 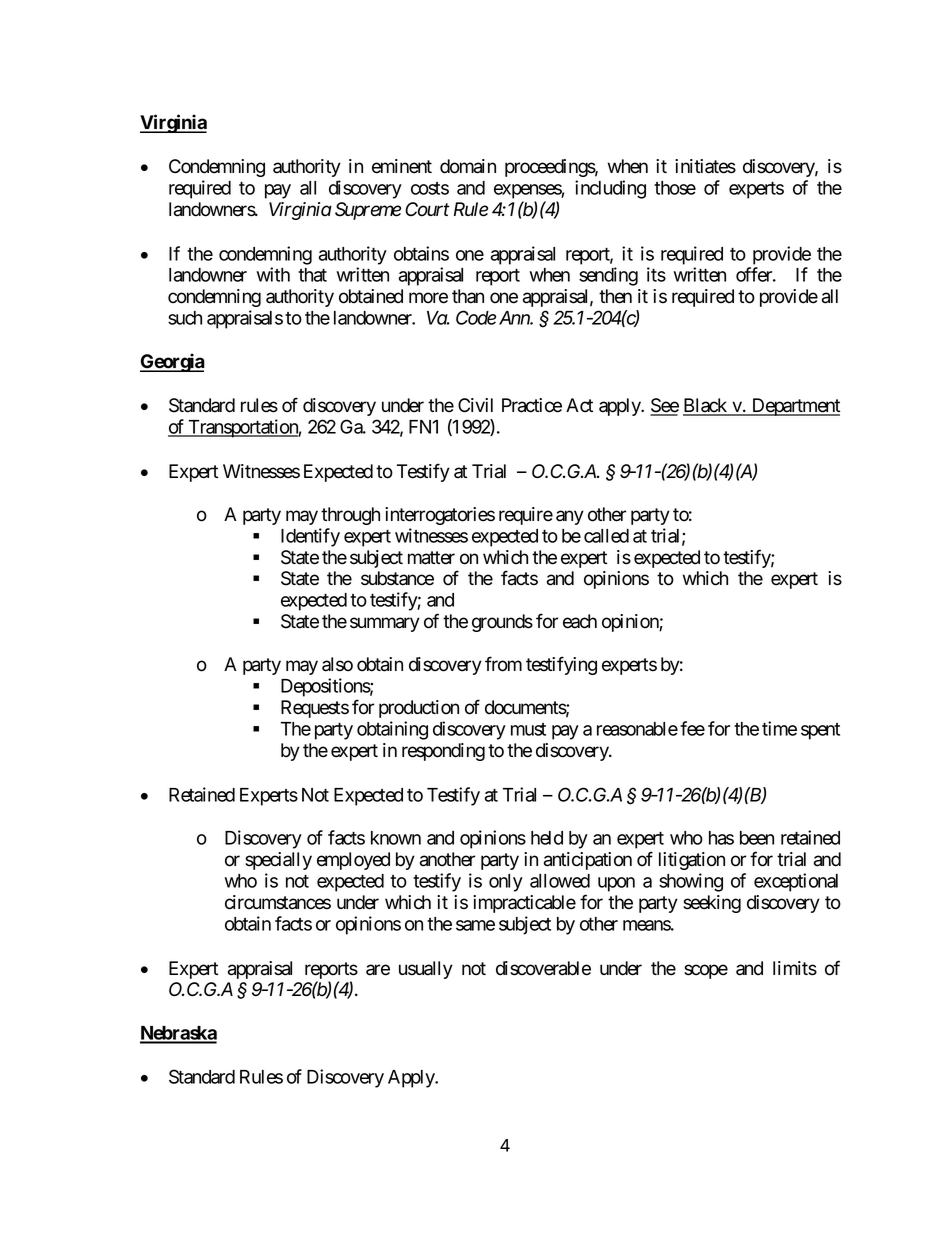 What do you see at coordinates (610, 189) in the screenshot?
I see `including` at bounding box center [610, 189].
